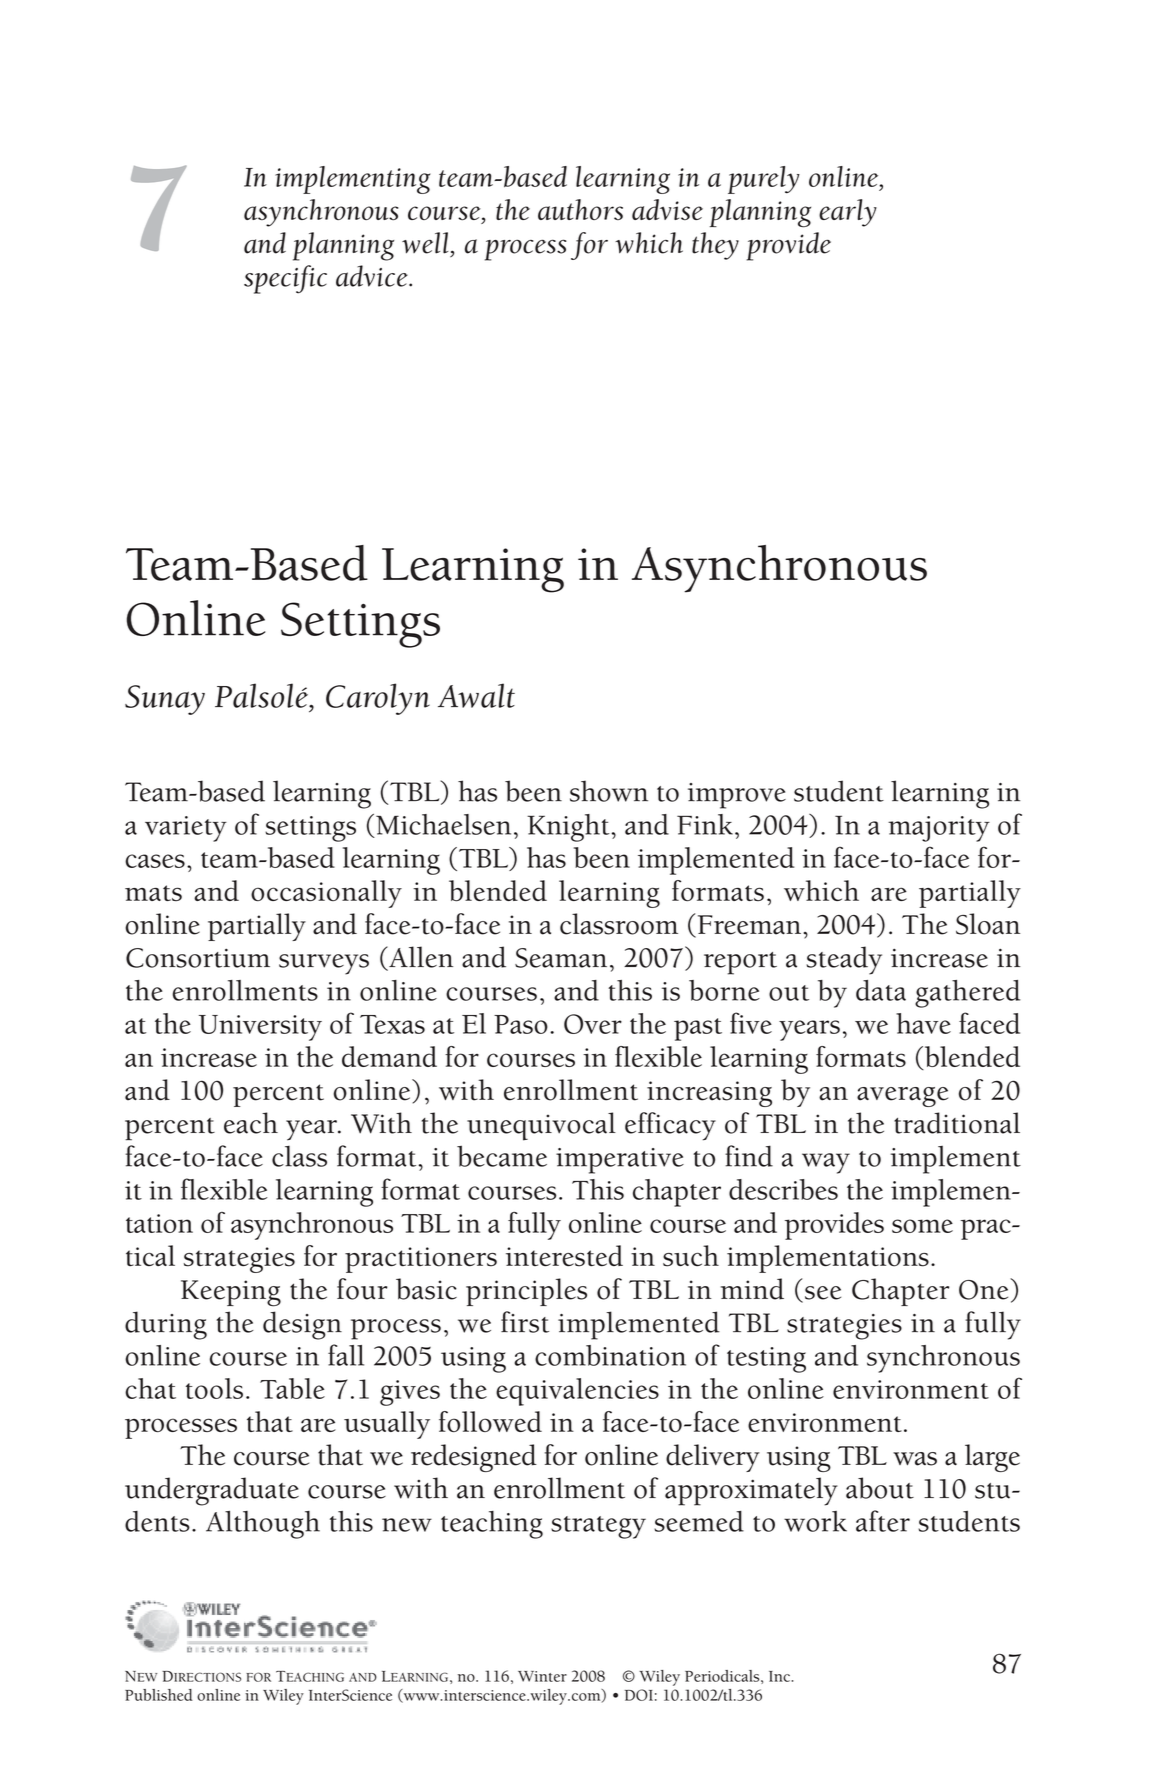  What do you see at coordinates (159, 1695) in the image?
I see `Published` at bounding box center [159, 1695].
